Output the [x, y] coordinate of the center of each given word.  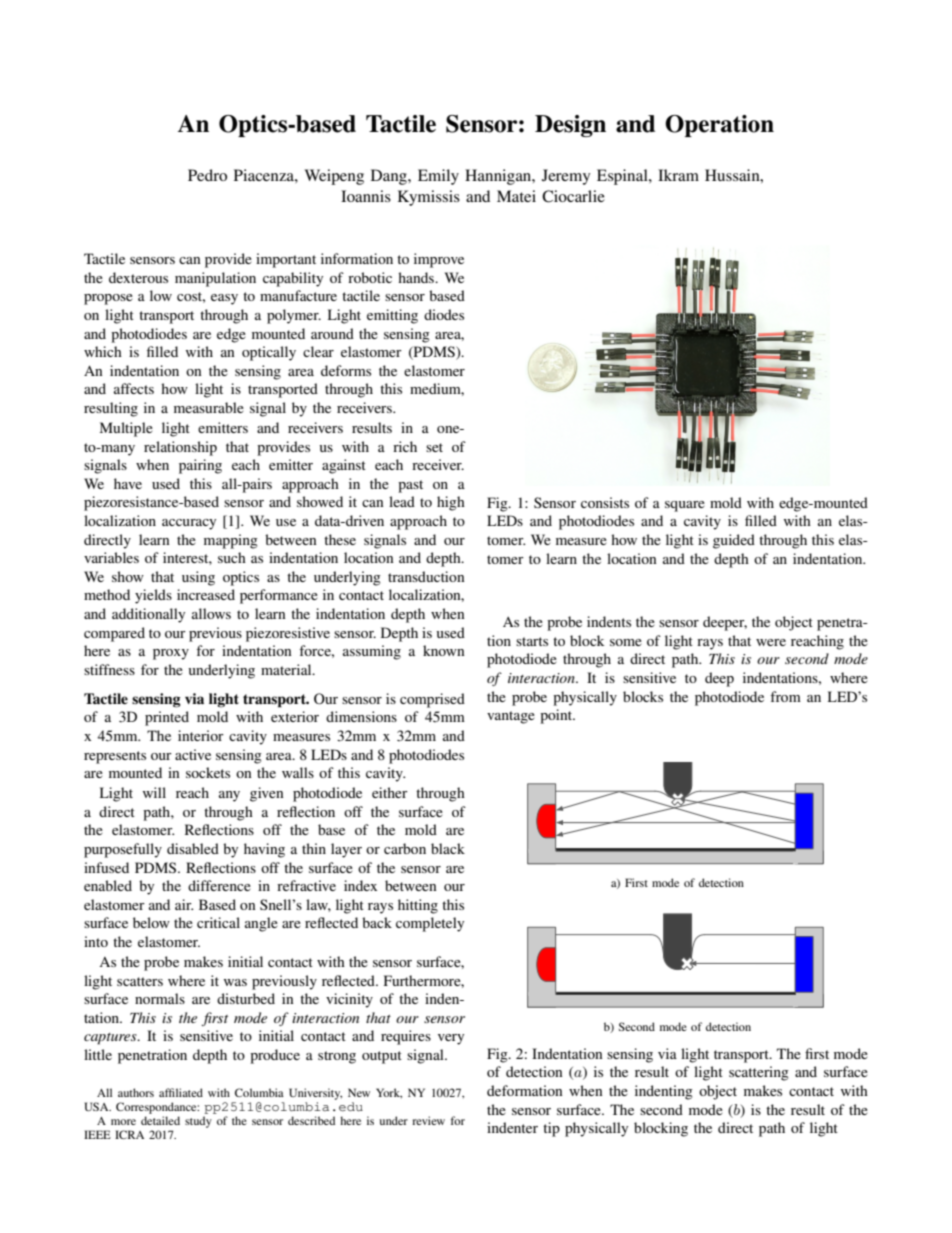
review [428, 1120]
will [154, 792]
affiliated [181, 1092]
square [685, 506]
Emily [438, 177]
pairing [200, 466]
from [785, 696]
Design [570, 126]
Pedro [207, 175]
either [390, 792]
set [434, 447]
